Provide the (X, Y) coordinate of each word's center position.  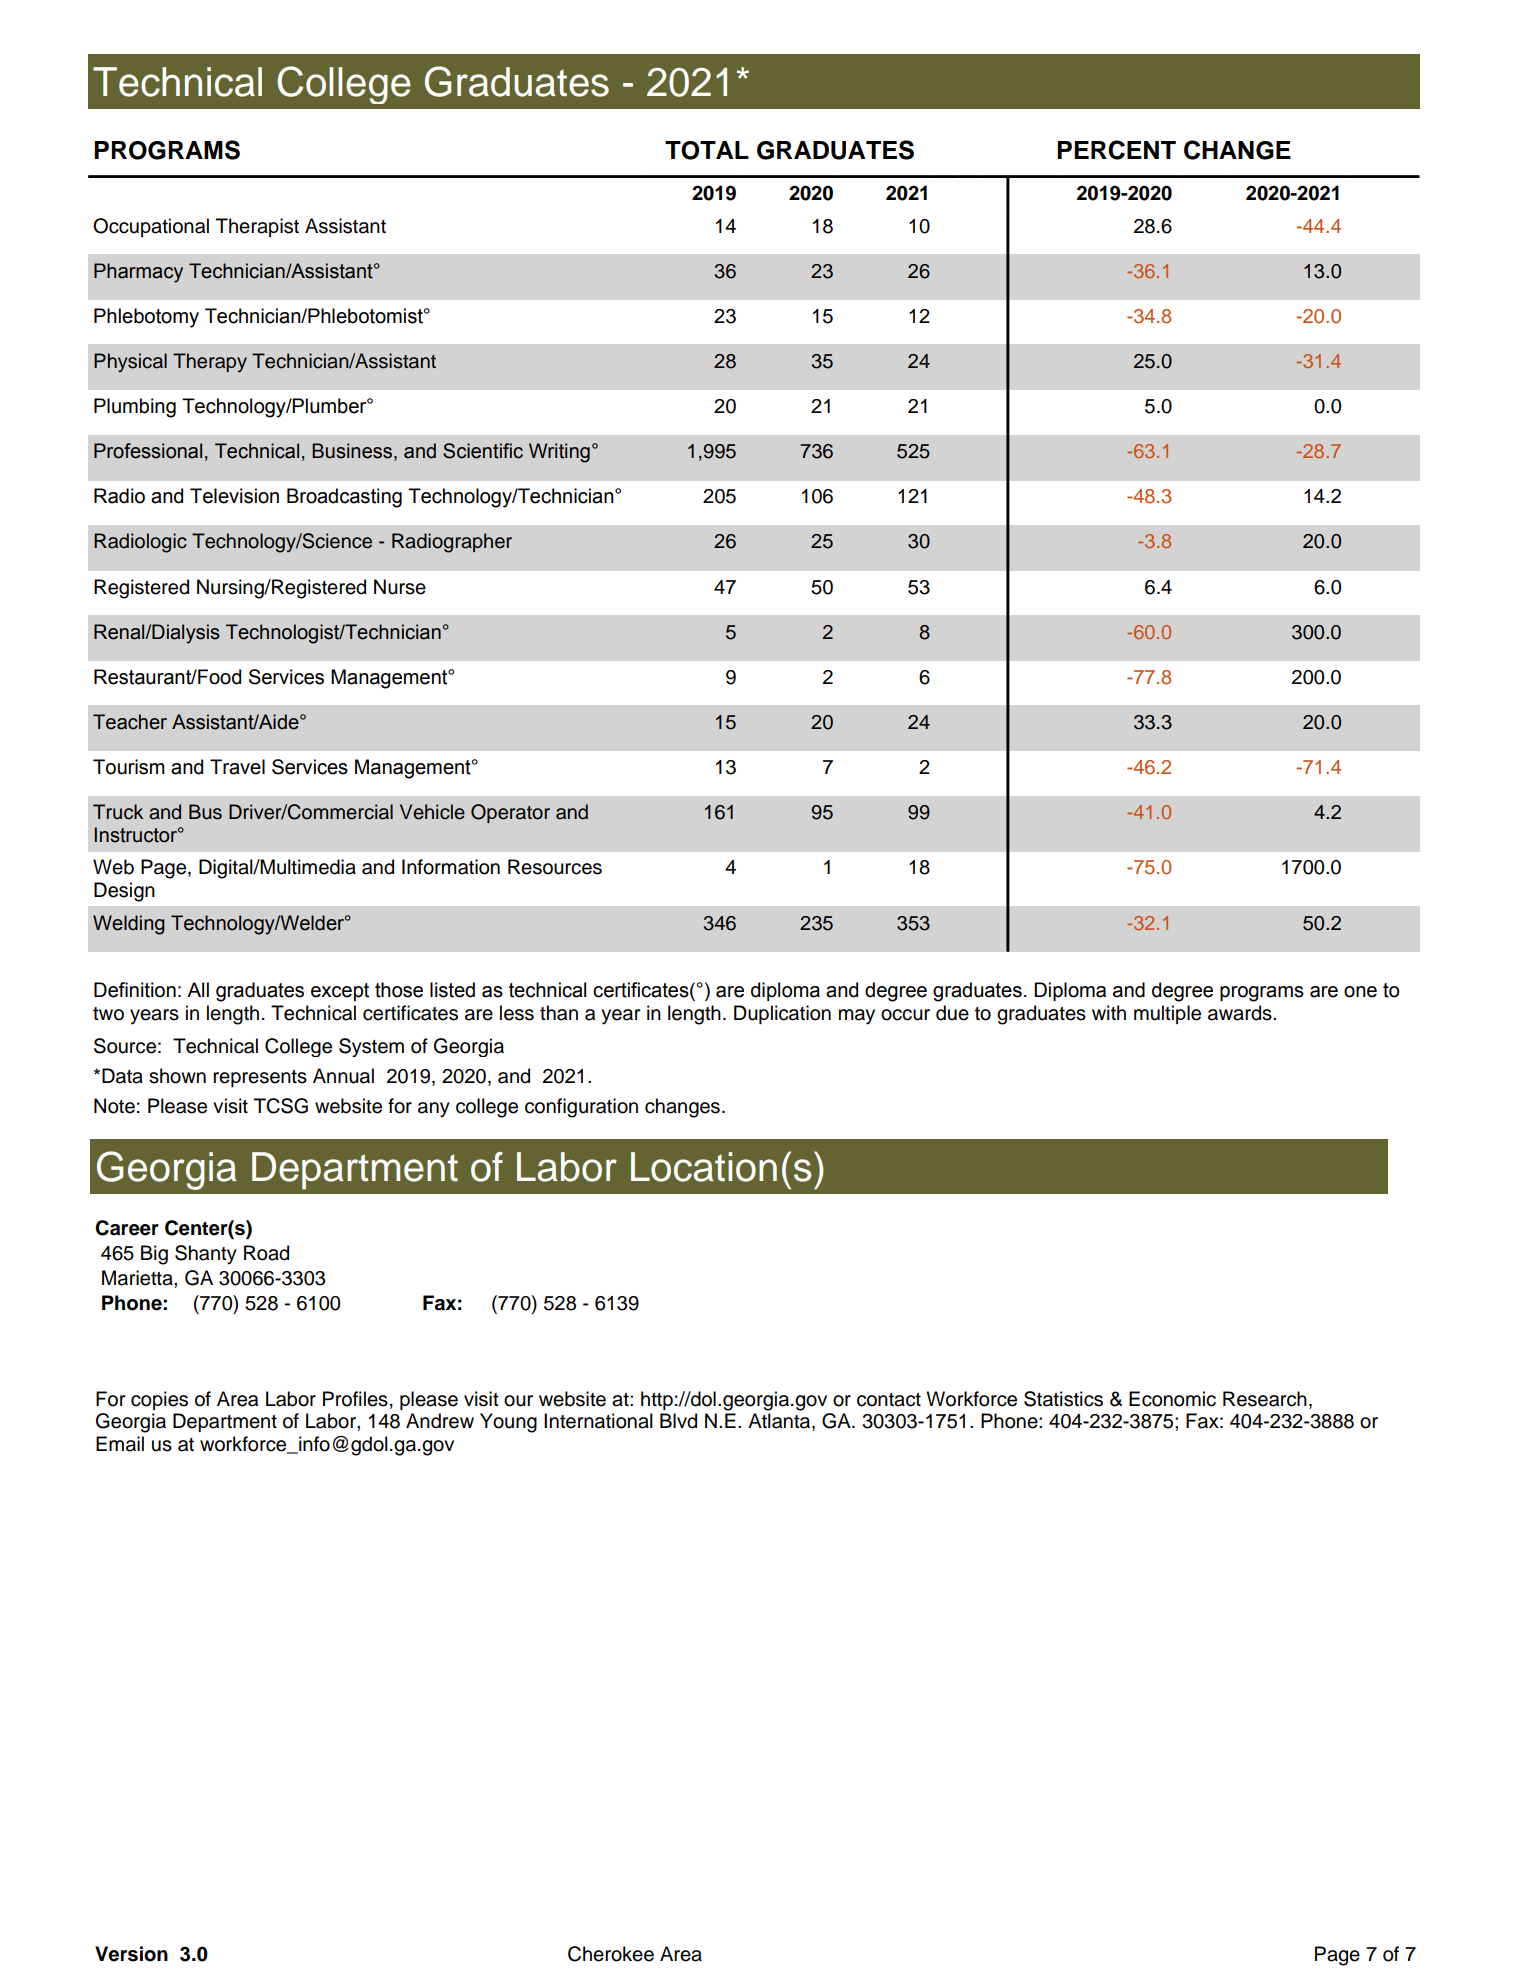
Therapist (257, 227)
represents (260, 1078)
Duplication (782, 1014)
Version (131, 1954)
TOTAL (707, 150)
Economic (1172, 1399)
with (1109, 1012)
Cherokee (611, 1954)
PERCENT (1116, 150)
